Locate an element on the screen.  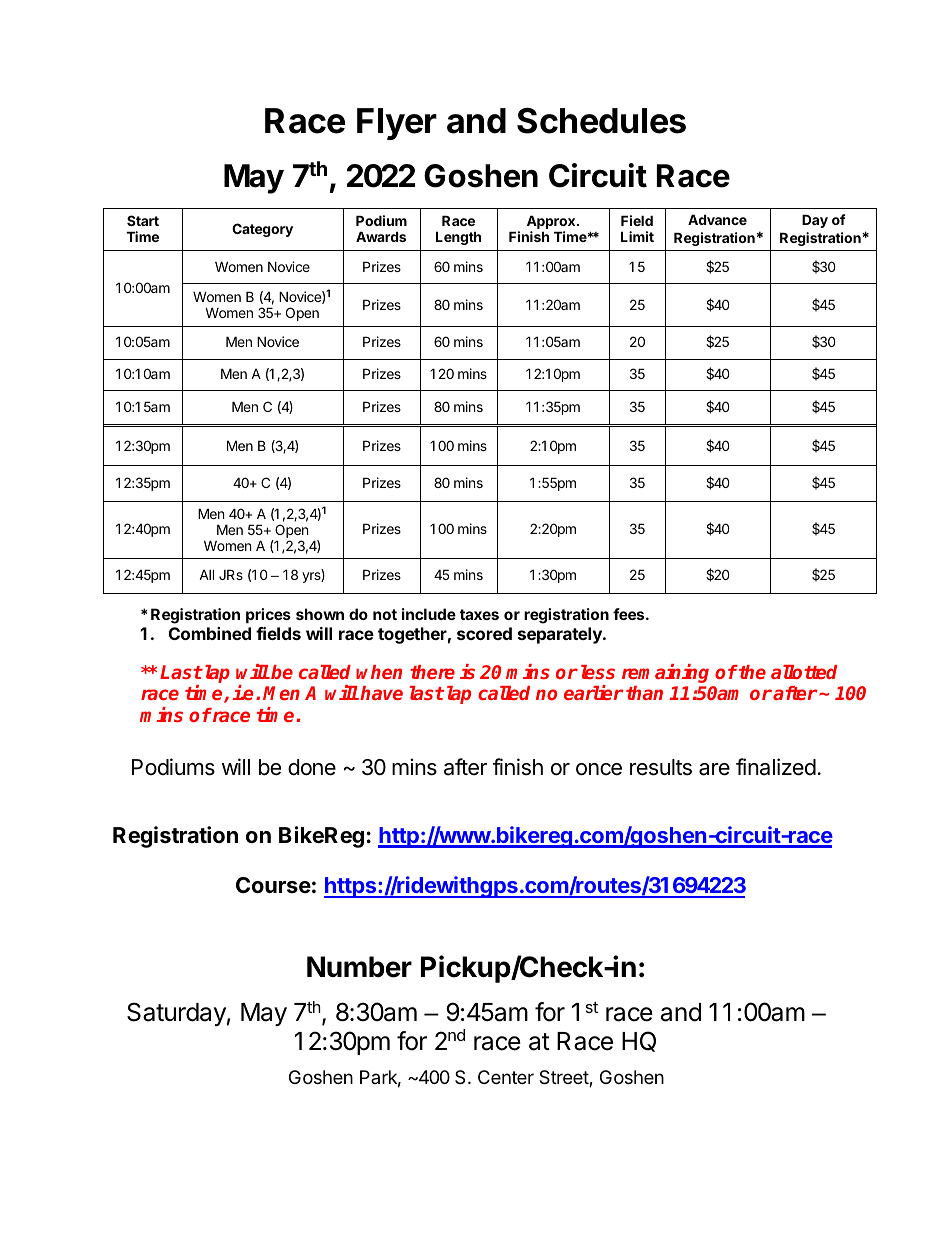
taxes is located at coordinates (479, 614).
